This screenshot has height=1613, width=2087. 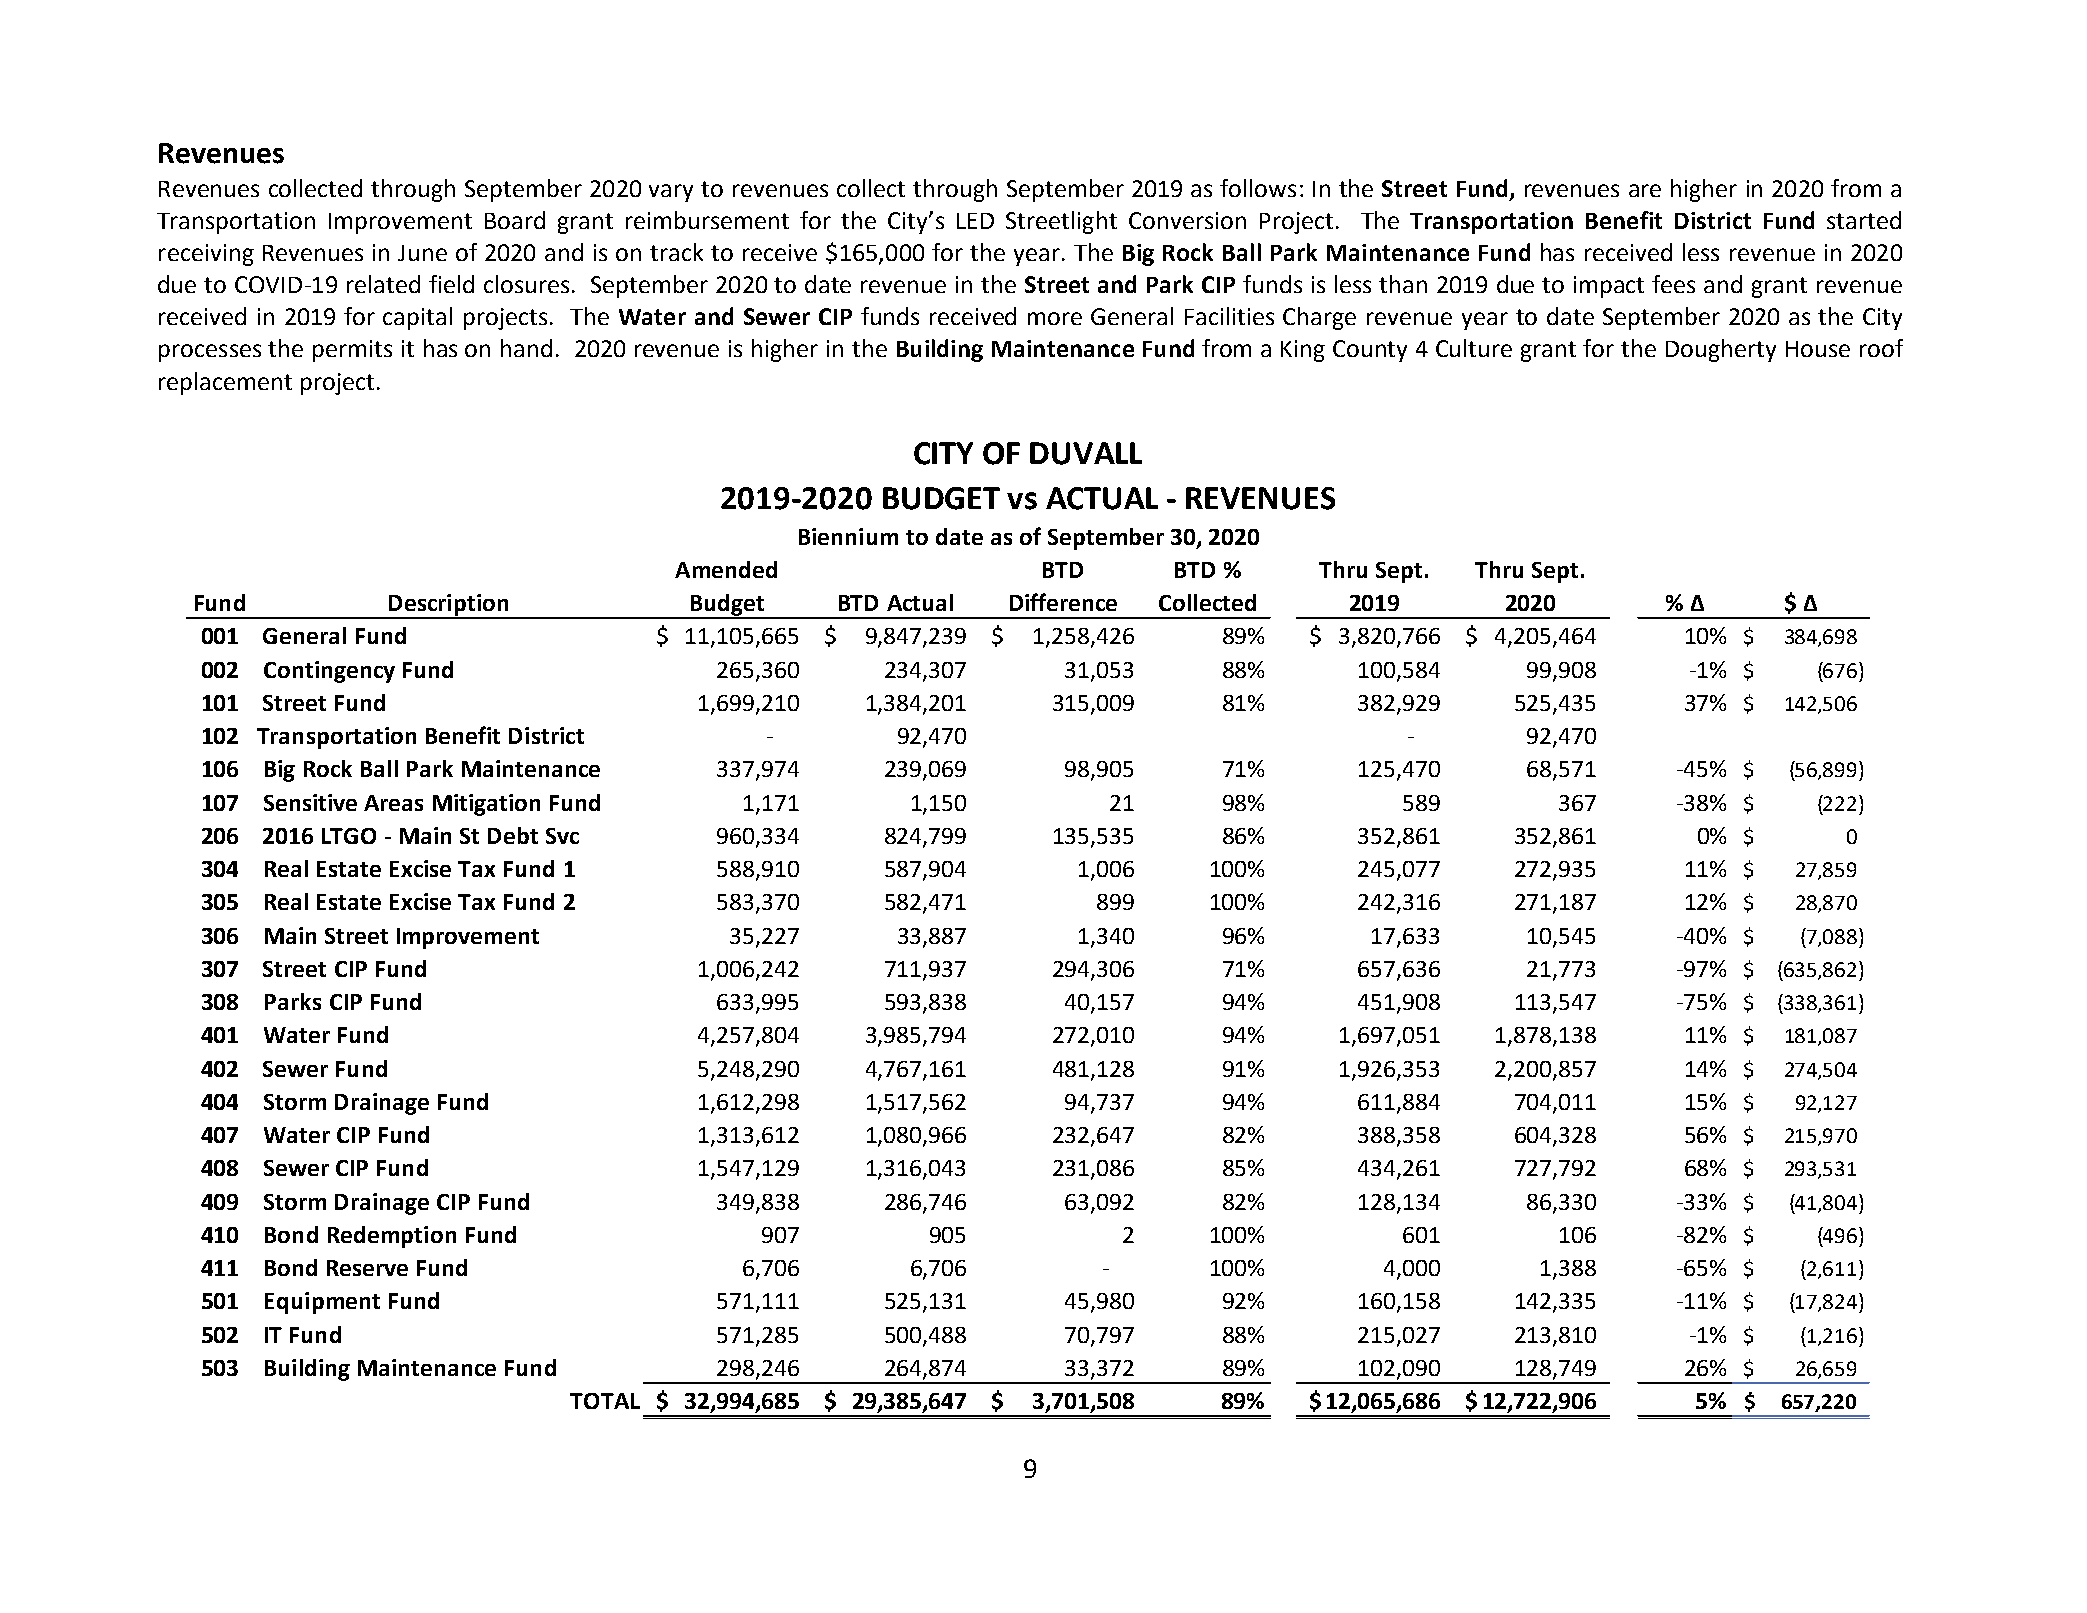 What do you see at coordinates (605, 1401) in the screenshot?
I see `TOTAL` at bounding box center [605, 1401].
